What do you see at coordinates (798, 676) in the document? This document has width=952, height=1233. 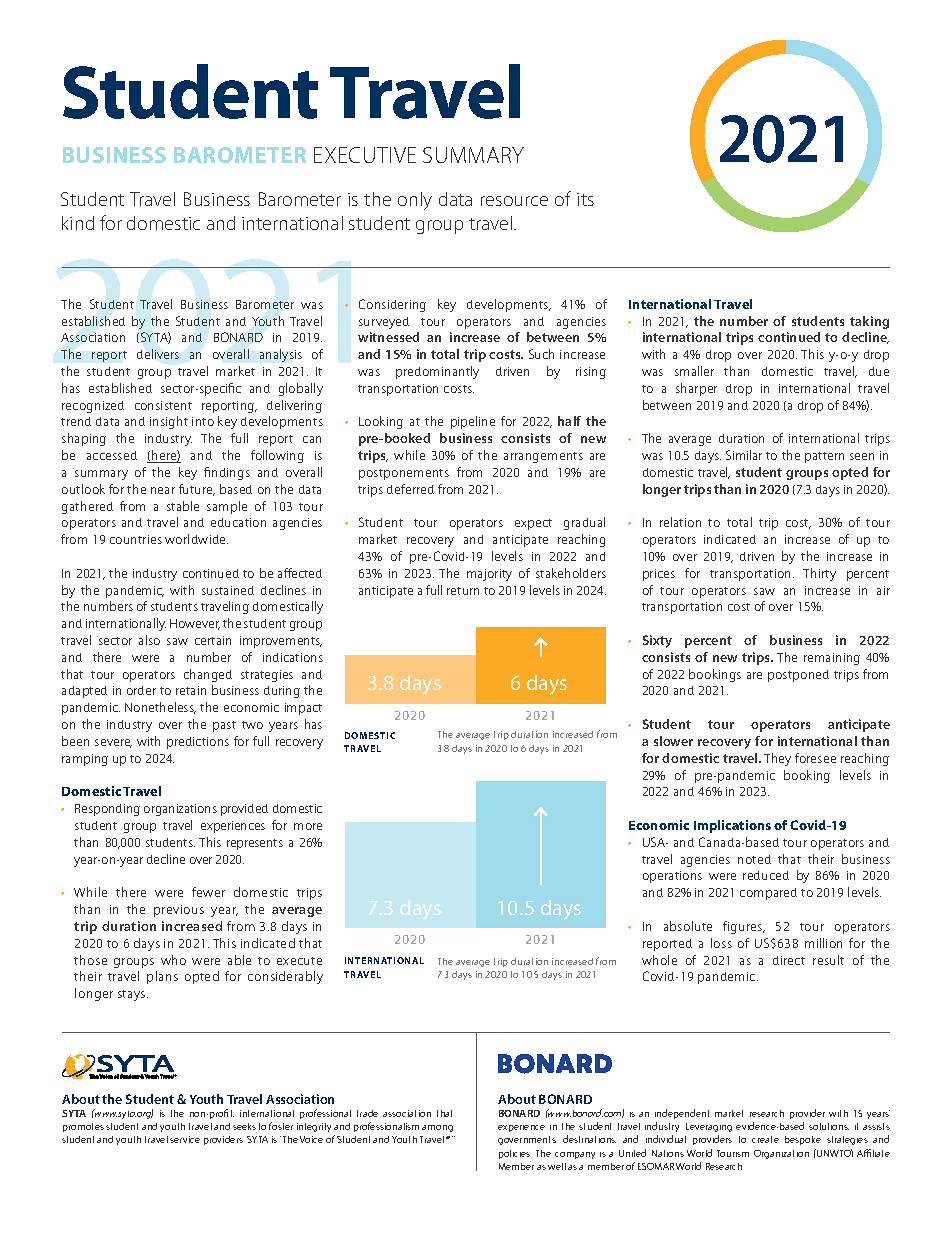 I see `postponed` at bounding box center [798, 676].
